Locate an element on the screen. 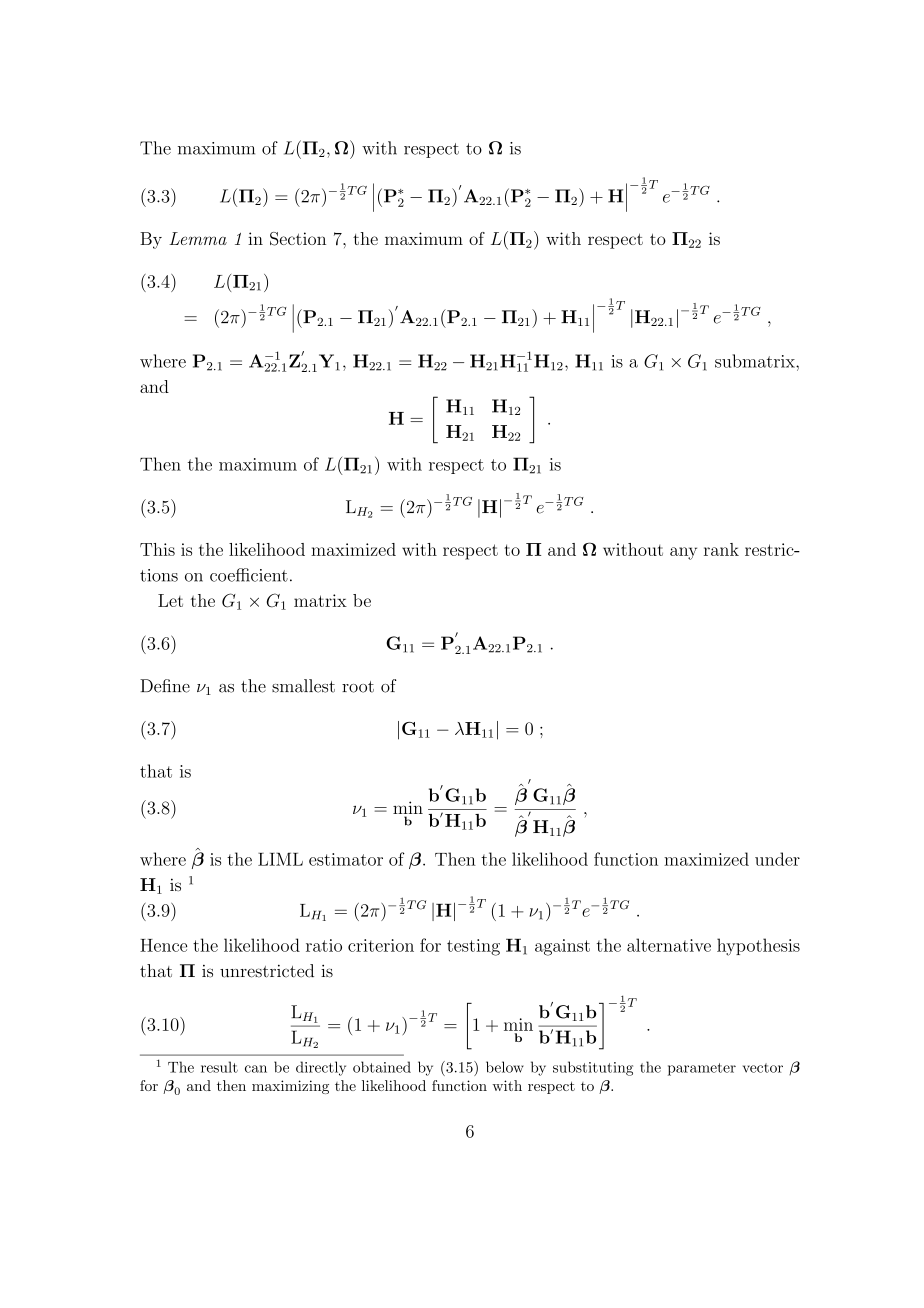 Image resolution: width=924 pixels, height=1308 pixels. any is located at coordinates (683, 553).
